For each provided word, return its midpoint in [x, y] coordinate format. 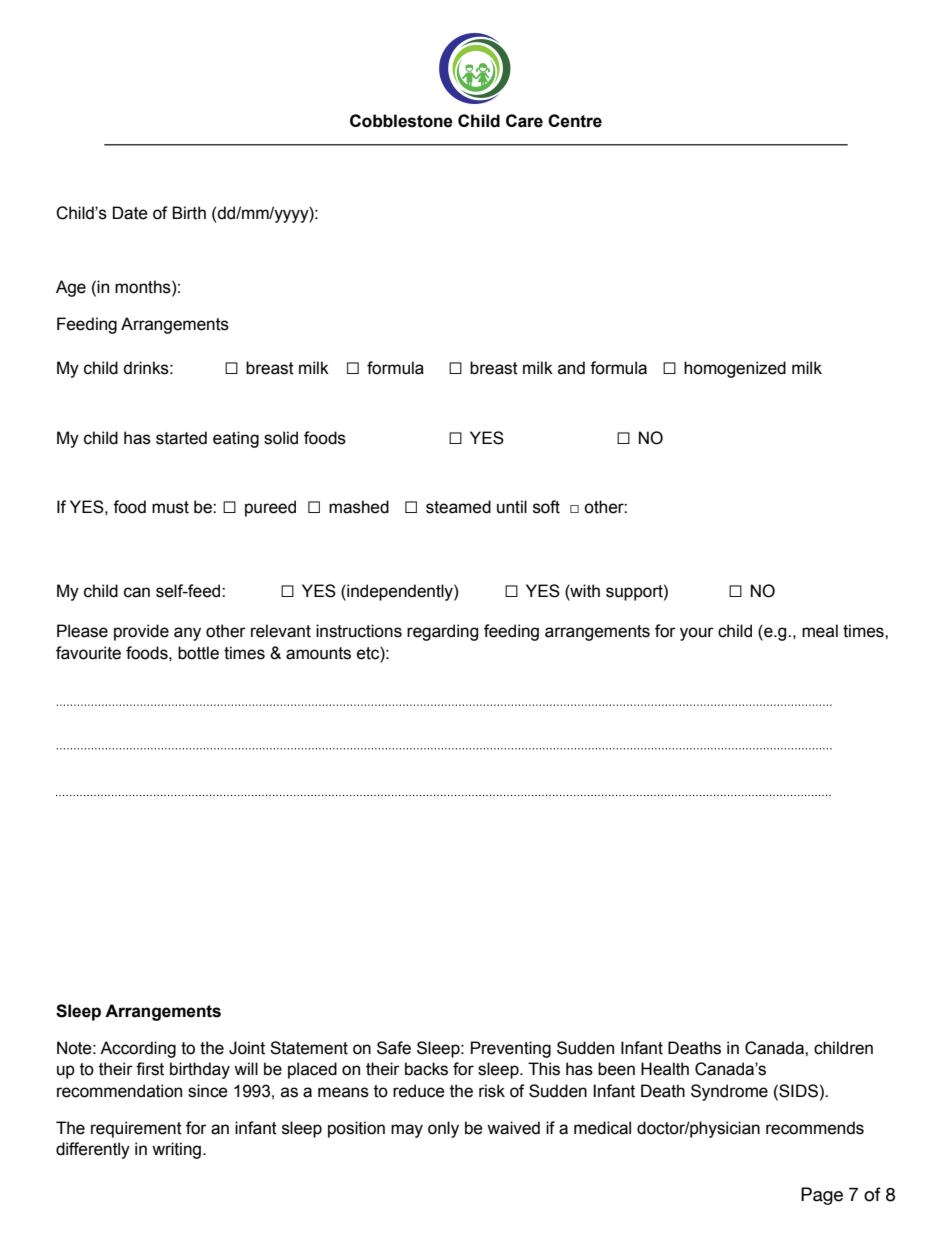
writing [176, 1150]
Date [130, 213]
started [181, 438]
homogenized [735, 369]
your [697, 634]
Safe [394, 1048]
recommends [815, 1128]
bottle [198, 653]
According [138, 1049]
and [571, 368]
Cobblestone [401, 121]
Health [665, 1069]
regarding [442, 632]
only [443, 1129]
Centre [575, 121]
